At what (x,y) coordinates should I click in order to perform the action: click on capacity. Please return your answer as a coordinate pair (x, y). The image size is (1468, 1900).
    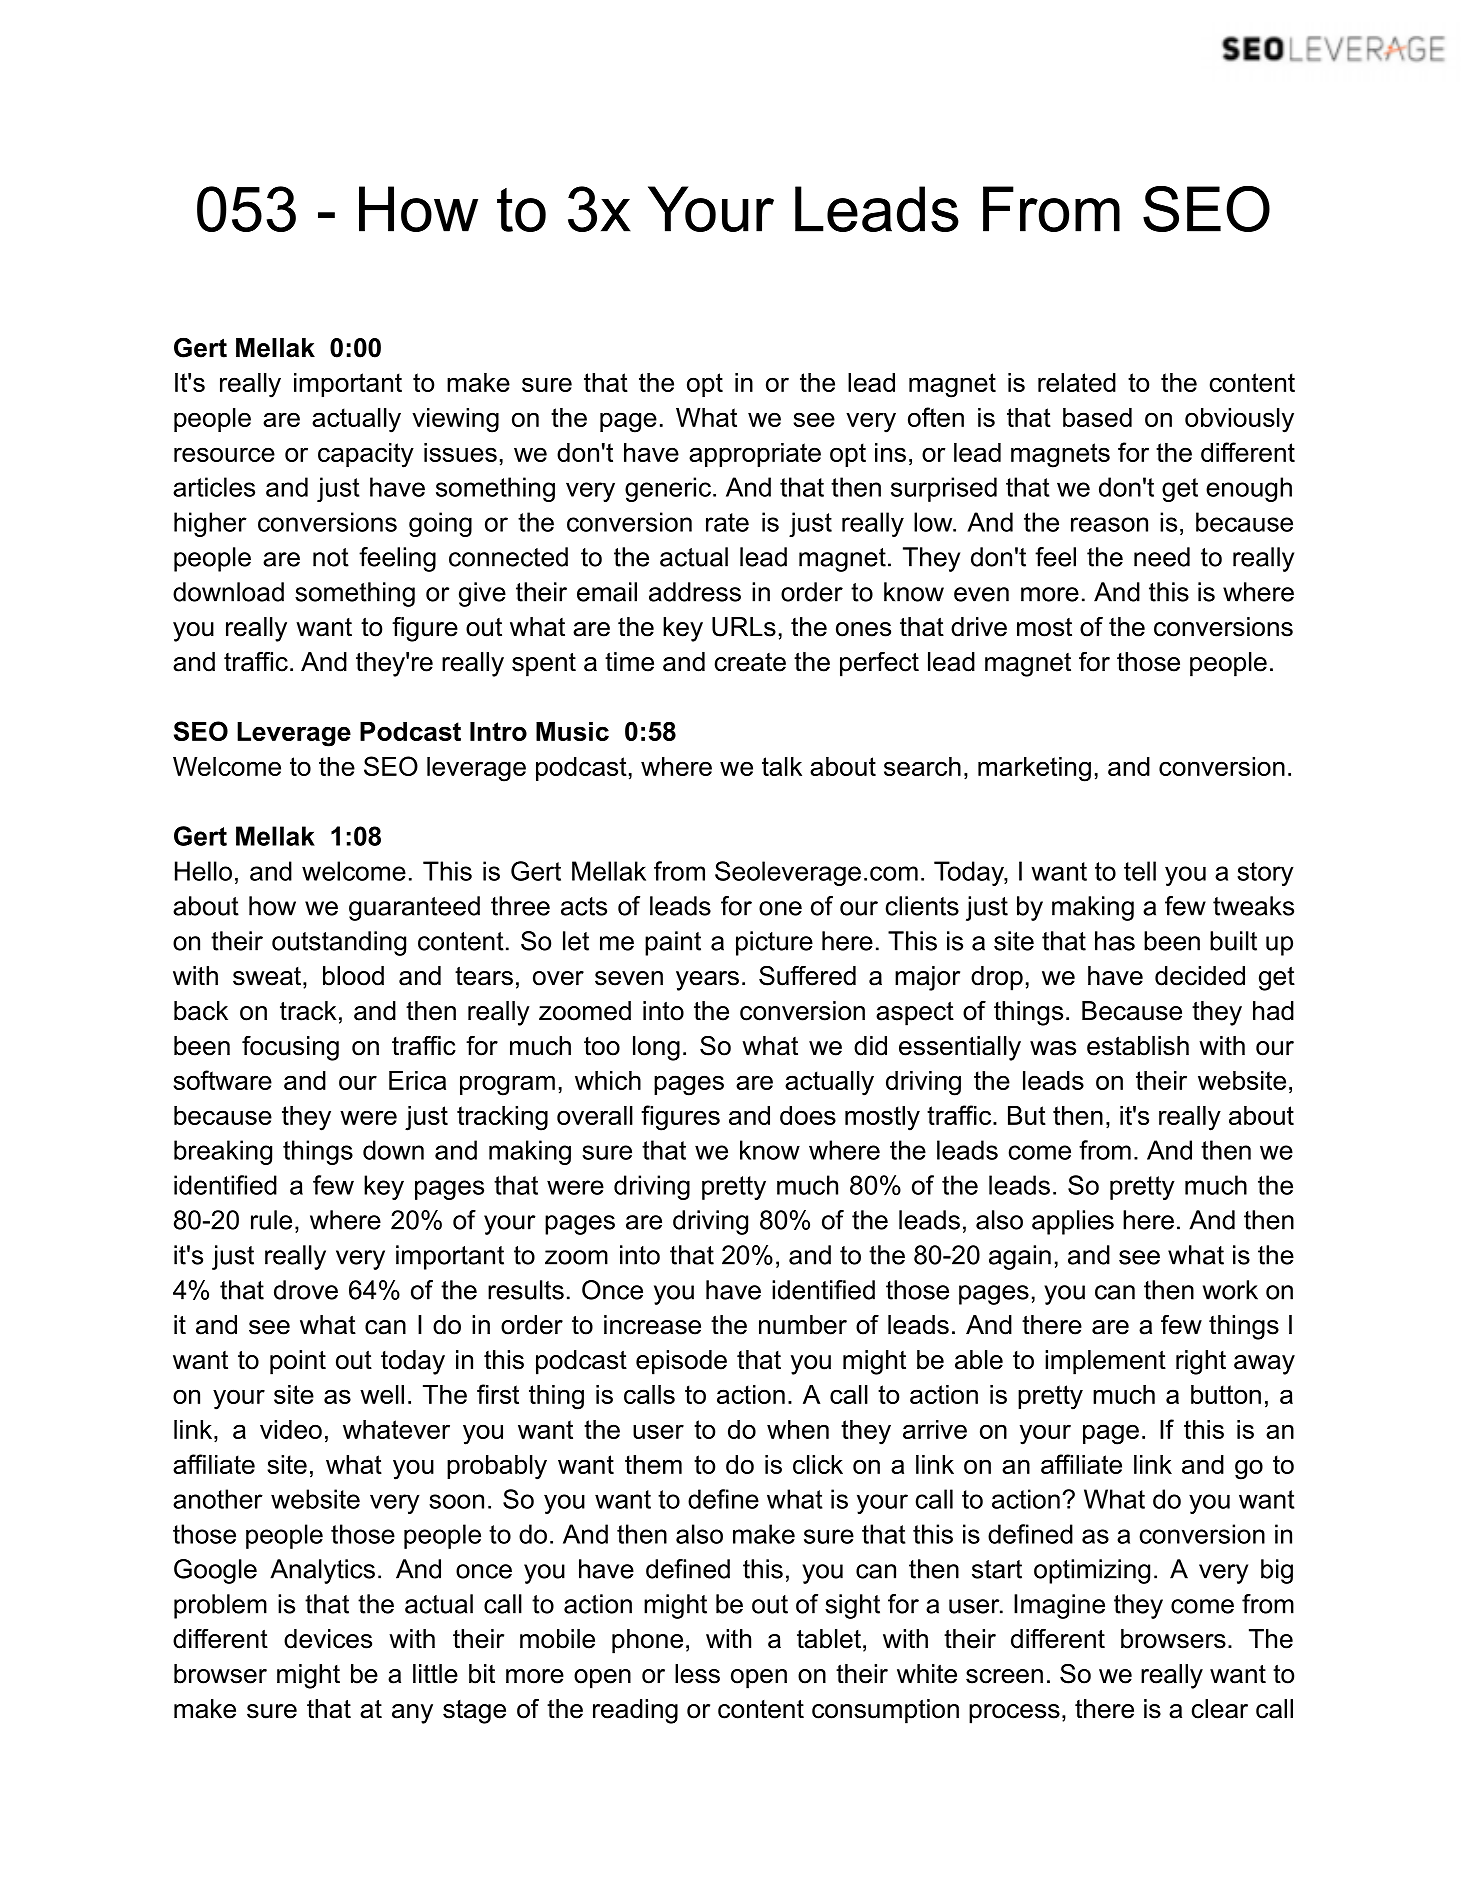
    Looking at the image, I should click on (366, 455).
